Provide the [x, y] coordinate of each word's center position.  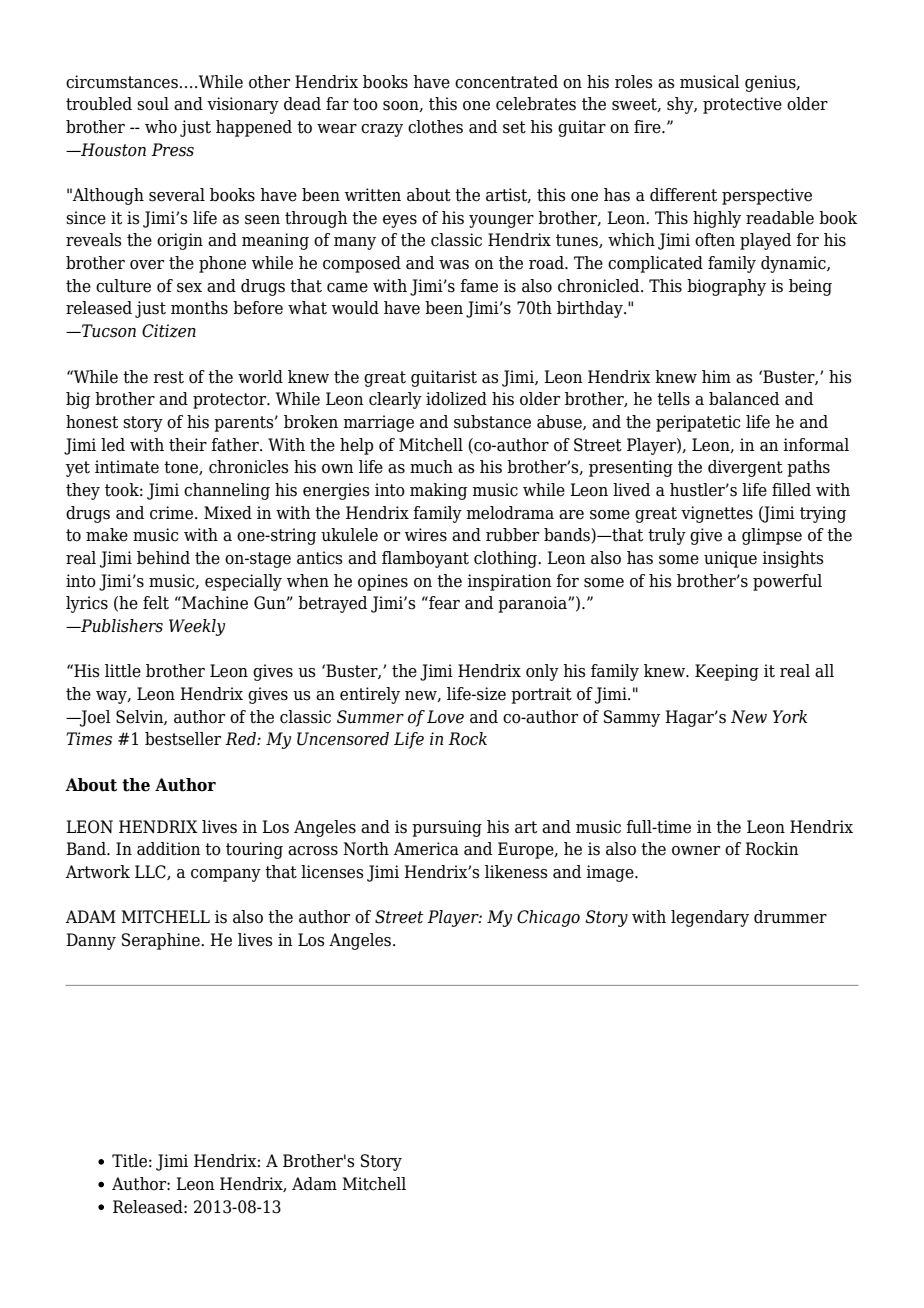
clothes [435, 127]
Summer [370, 717]
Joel [94, 718]
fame [479, 286]
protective [742, 105]
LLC [151, 872]
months [199, 308]
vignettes [717, 514]
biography [726, 287]
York [790, 717]
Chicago [548, 918]
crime [173, 513]
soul [153, 104]
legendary [710, 918]
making [438, 491]
